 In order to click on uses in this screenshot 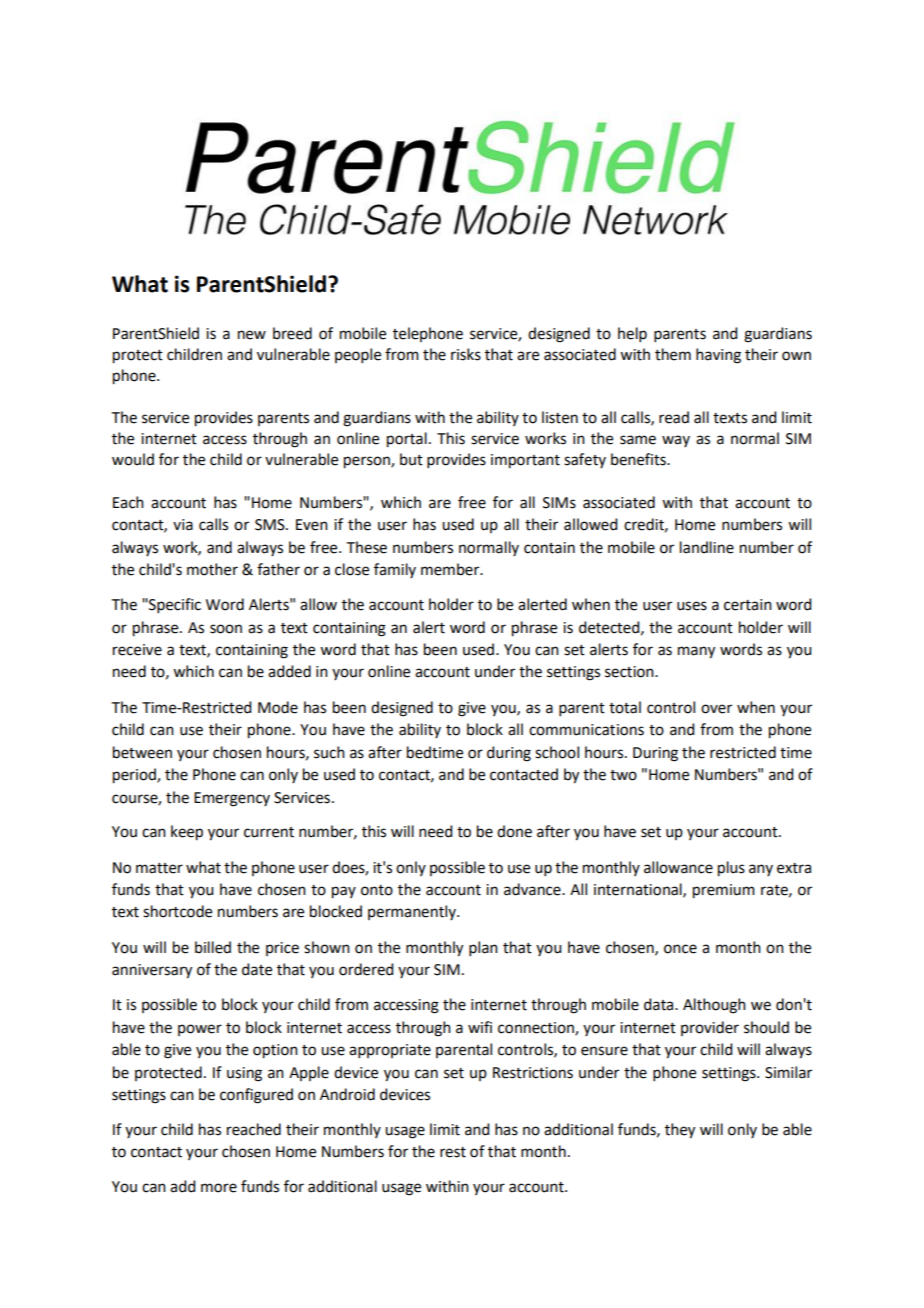, I will do `click(692, 606)`.
